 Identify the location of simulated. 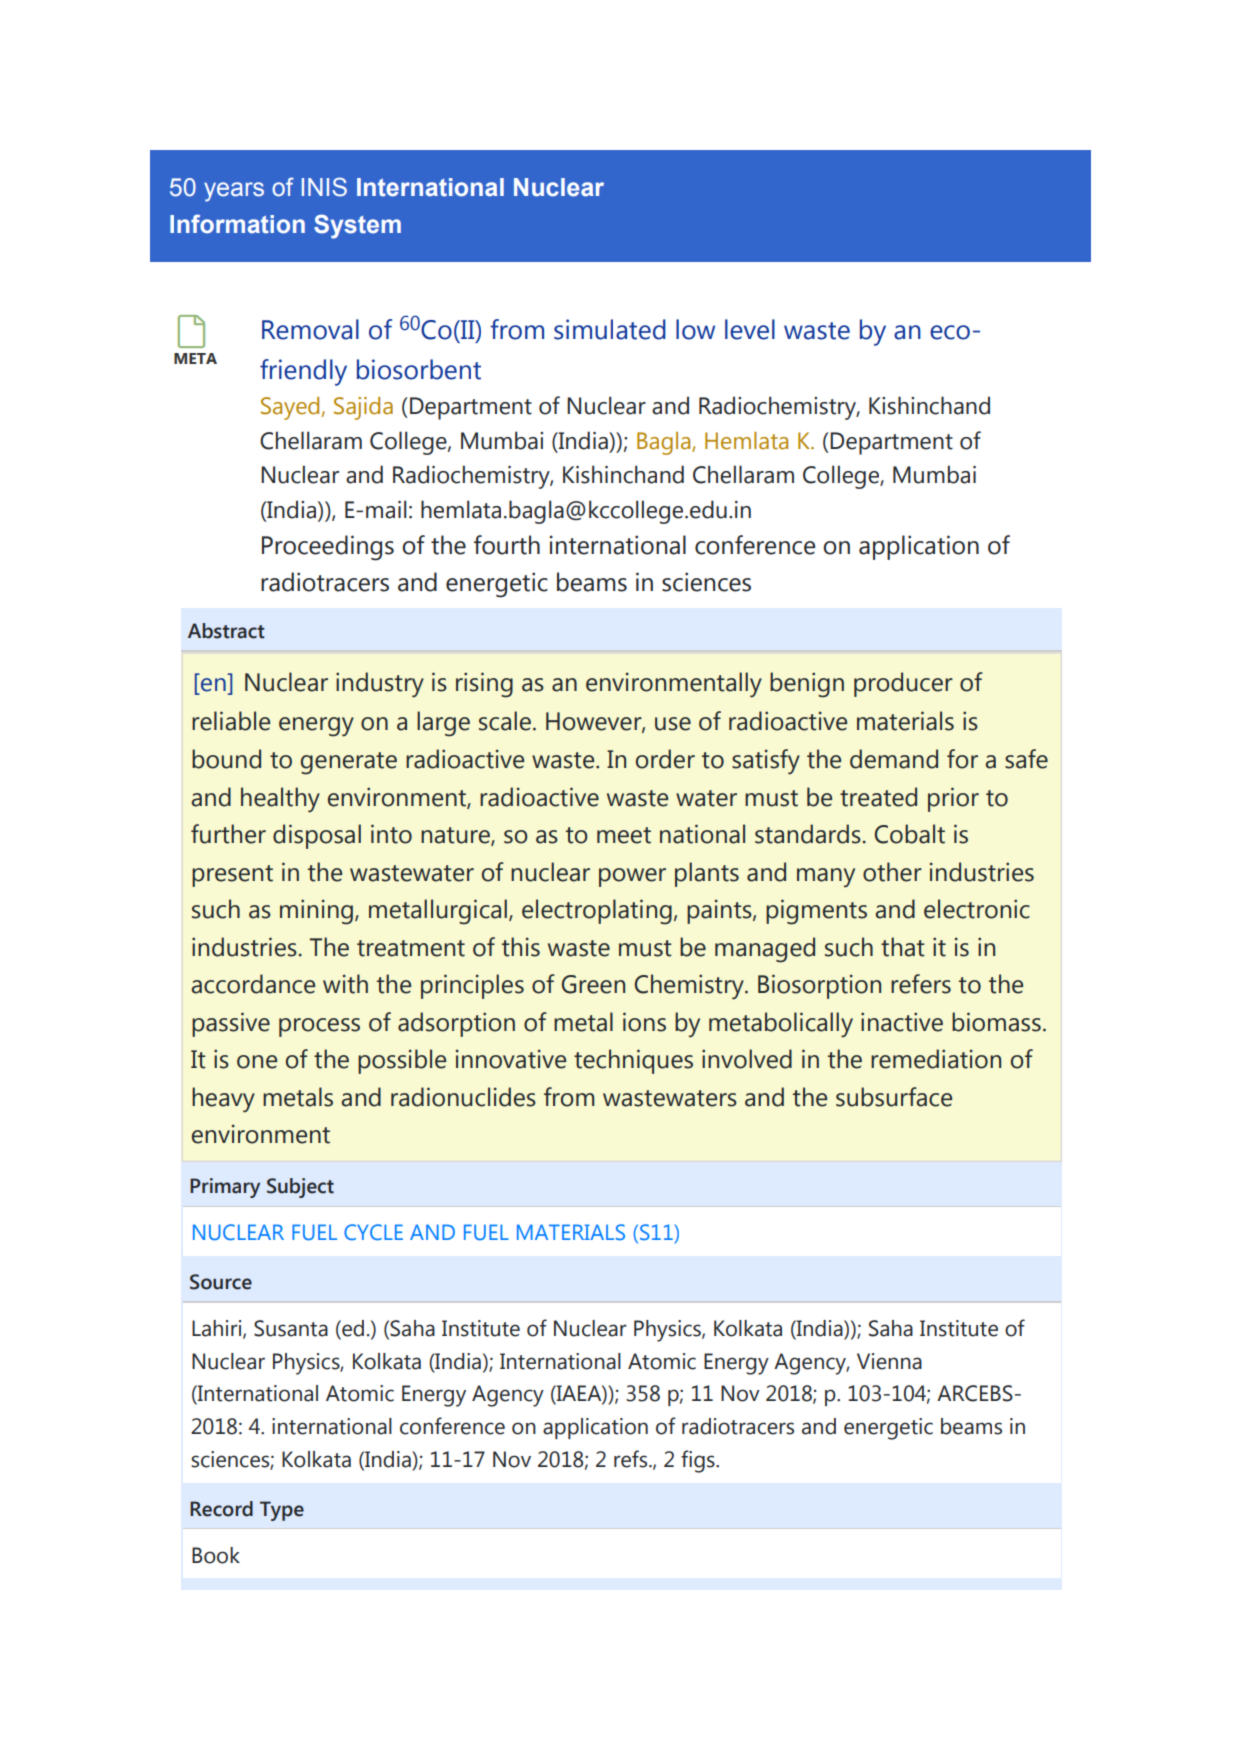
(610, 329).
